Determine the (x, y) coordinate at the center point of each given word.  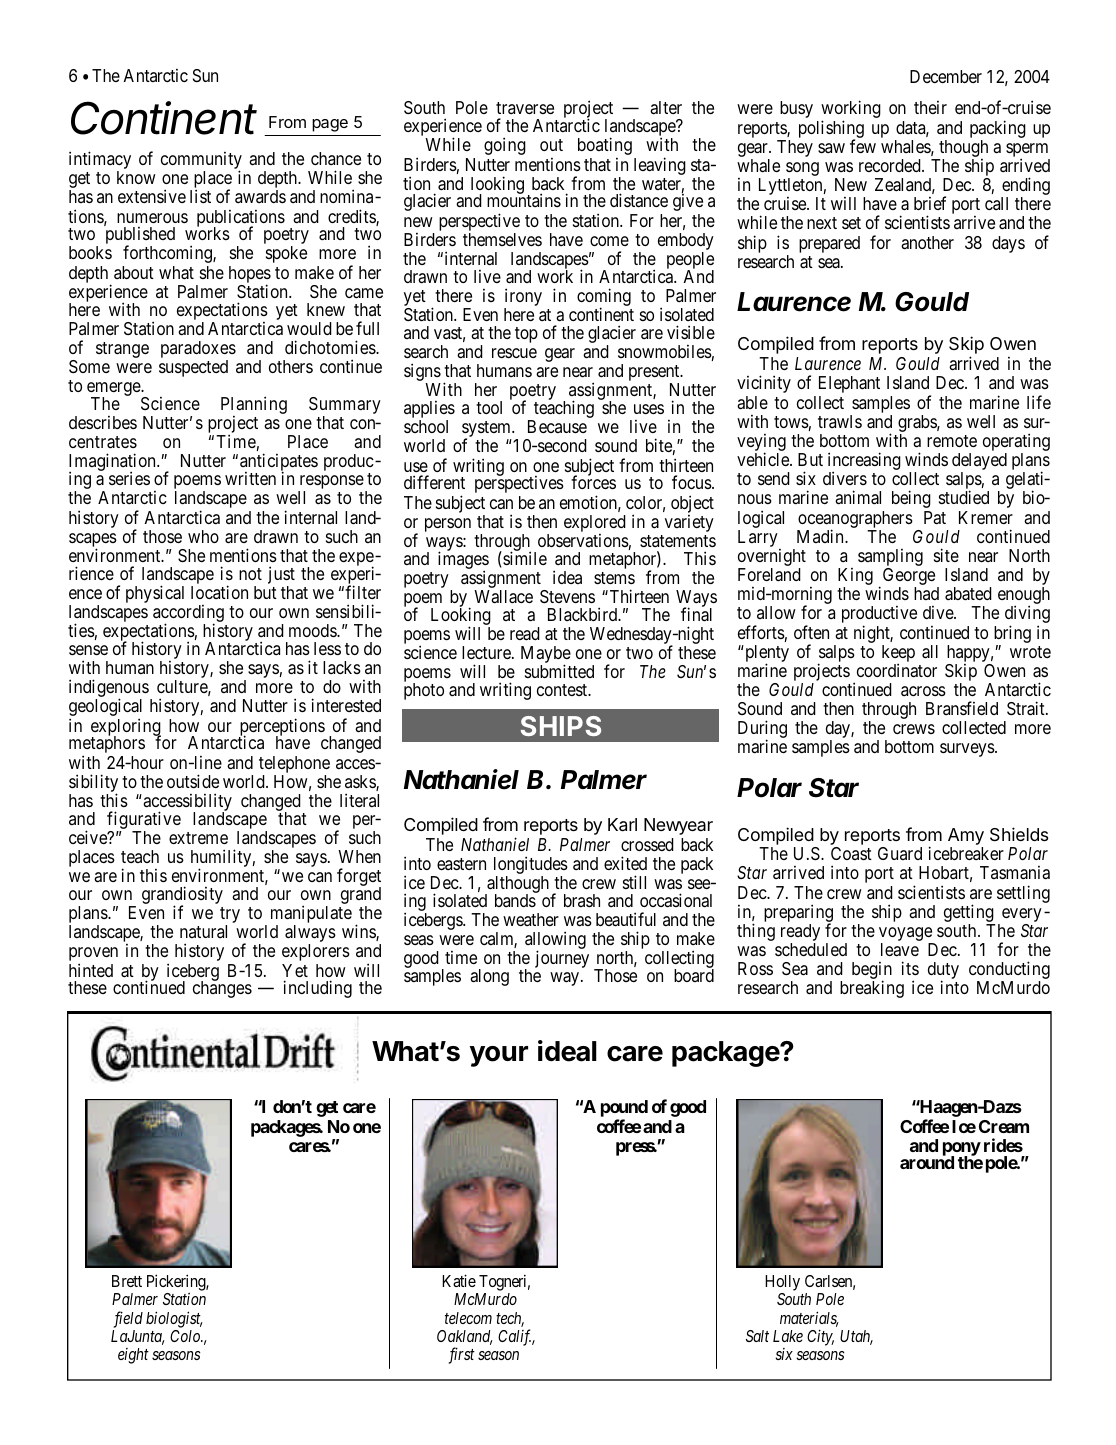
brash (582, 900)
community (201, 162)
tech (510, 1319)
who (203, 536)
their (930, 107)
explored (595, 525)
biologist (174, 1319)
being (911, 499)
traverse (525, 108)
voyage (906, 935)
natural (203, 931)
